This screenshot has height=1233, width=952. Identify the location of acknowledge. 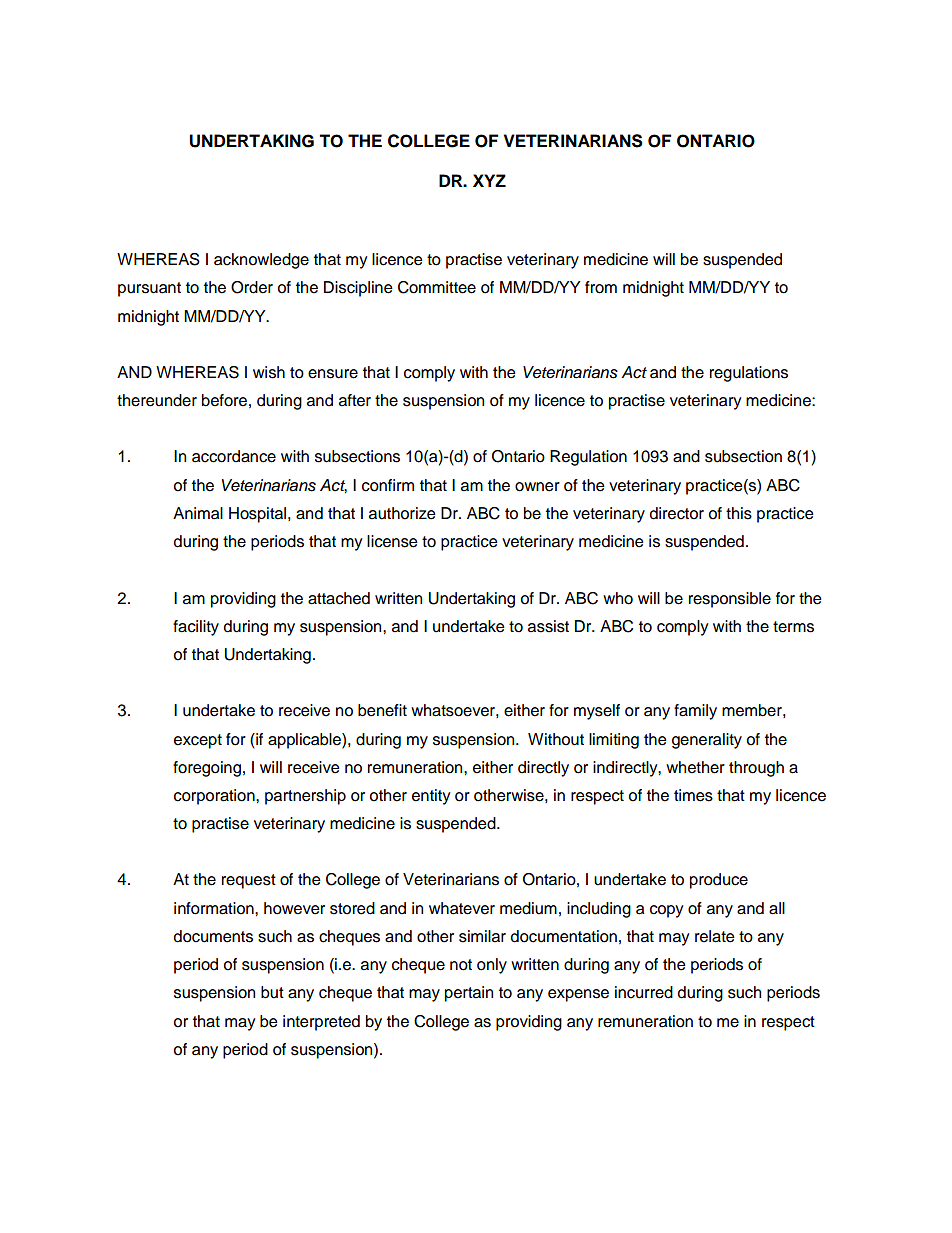
(261, 261).
